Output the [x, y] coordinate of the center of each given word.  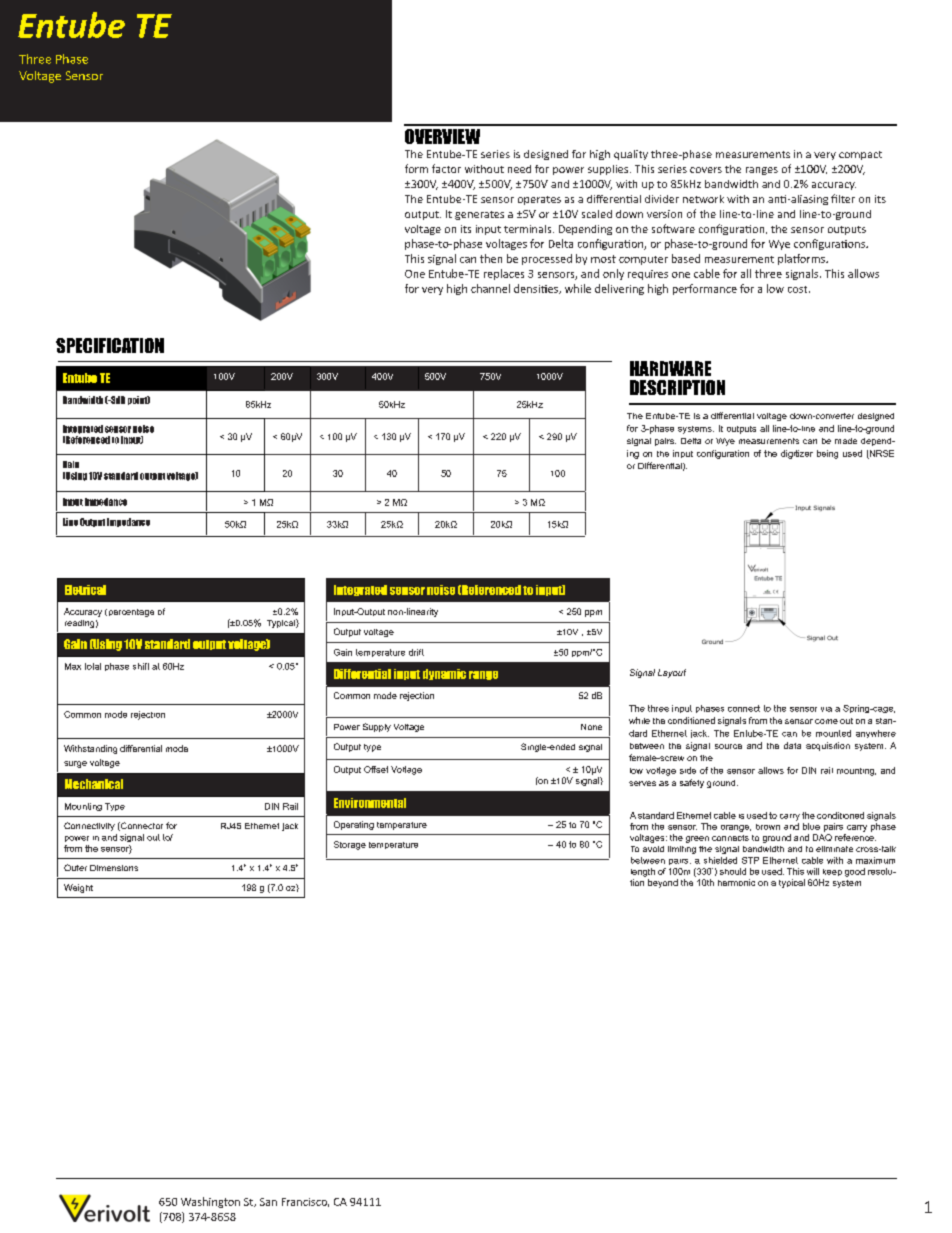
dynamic [444, 674]
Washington [210, 1202]
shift [141, 666]
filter [843, 198]
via [826, 709]
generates [479, 215]
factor [446, 168]
